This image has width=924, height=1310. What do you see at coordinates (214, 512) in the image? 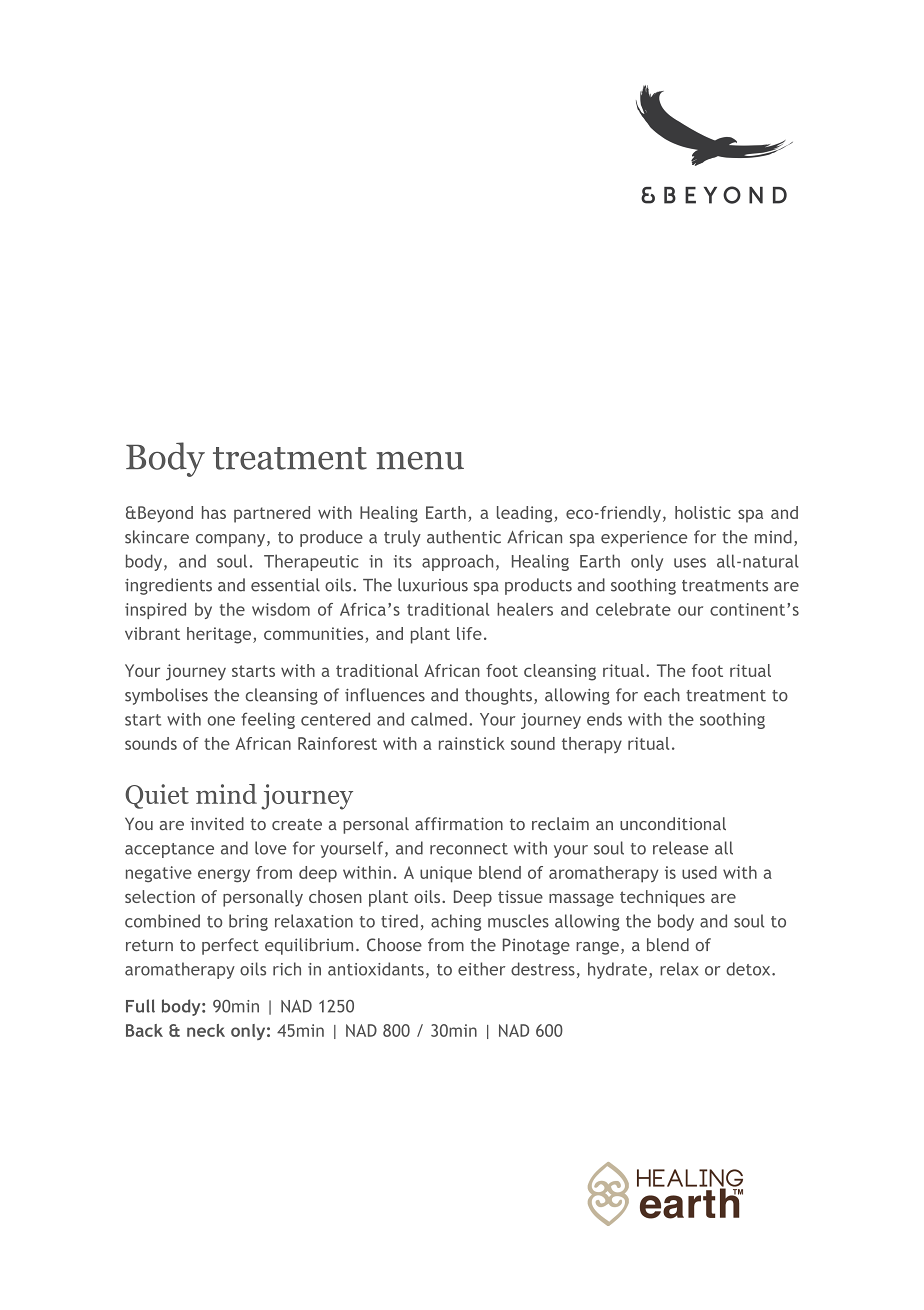
I see `has` at bounding box center [214, 512].
